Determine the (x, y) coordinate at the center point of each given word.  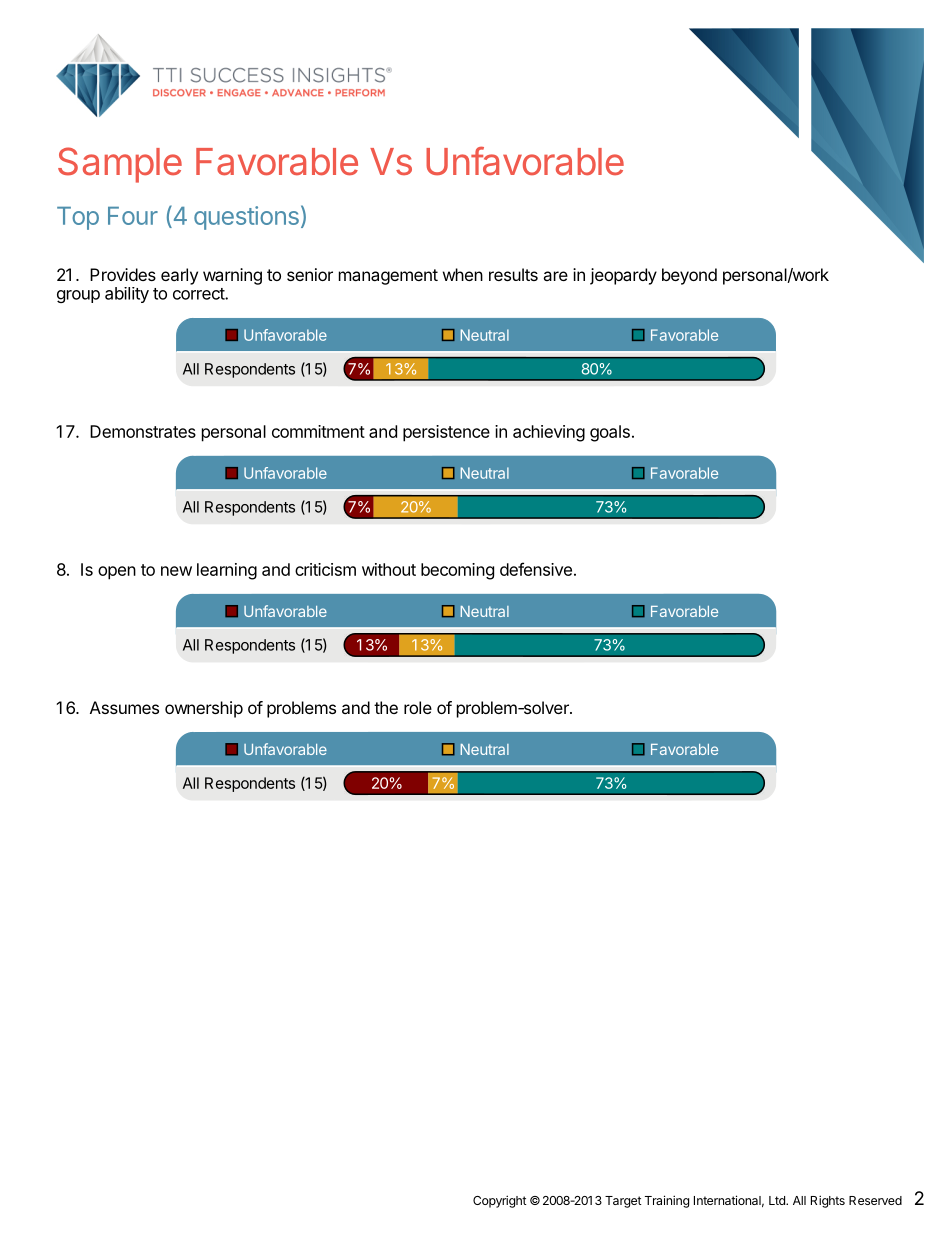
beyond (689, 276)
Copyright (500, 1201)
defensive (536, 569)
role (418, 707)
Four (133, 216)
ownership (204, 709)
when (463, 274)
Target (623, 1202)
